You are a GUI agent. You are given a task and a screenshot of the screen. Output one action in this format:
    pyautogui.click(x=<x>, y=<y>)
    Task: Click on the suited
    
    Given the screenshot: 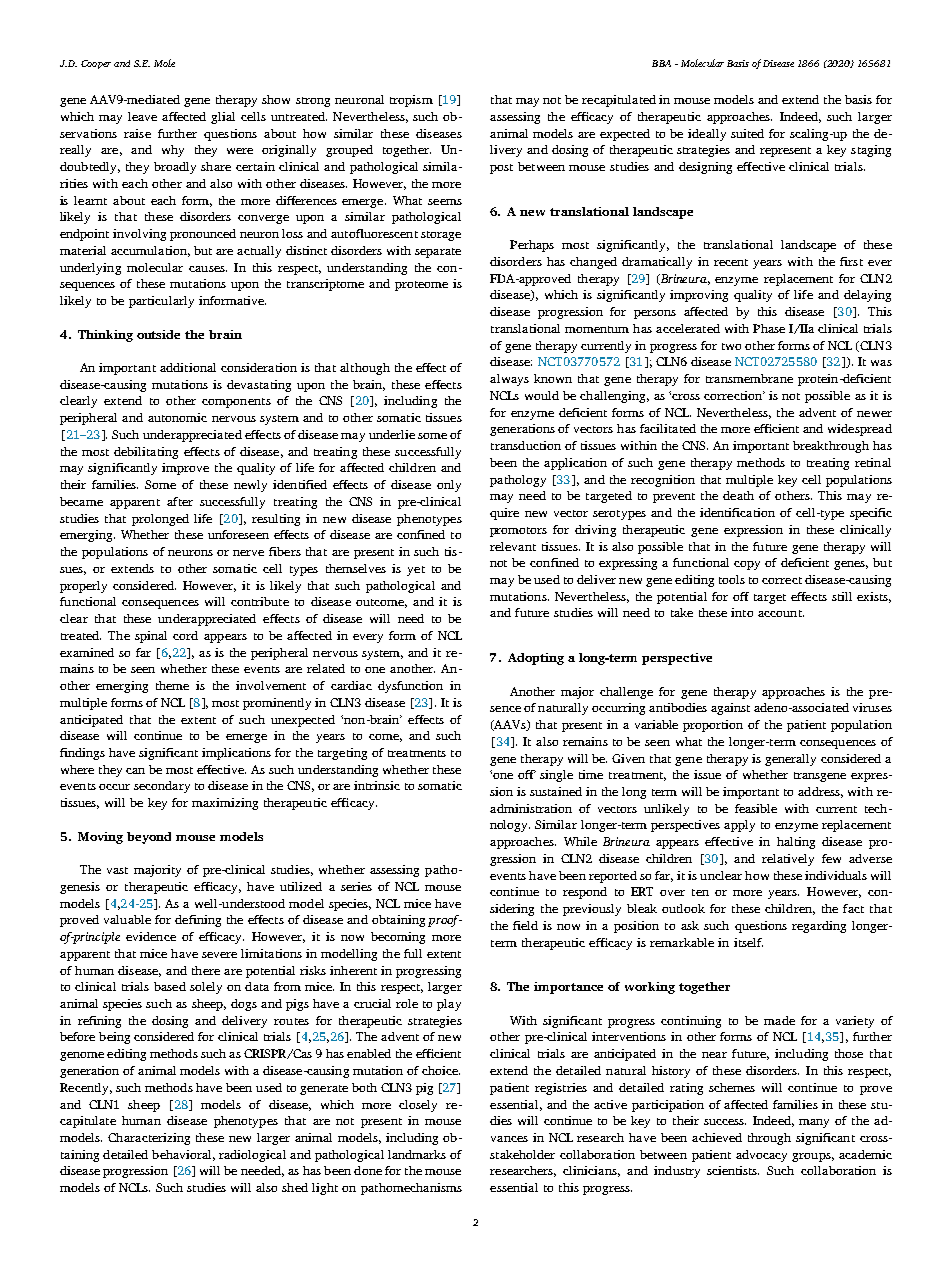 What is the action you would take?
    pyautogui.click(x=747, y=133)
